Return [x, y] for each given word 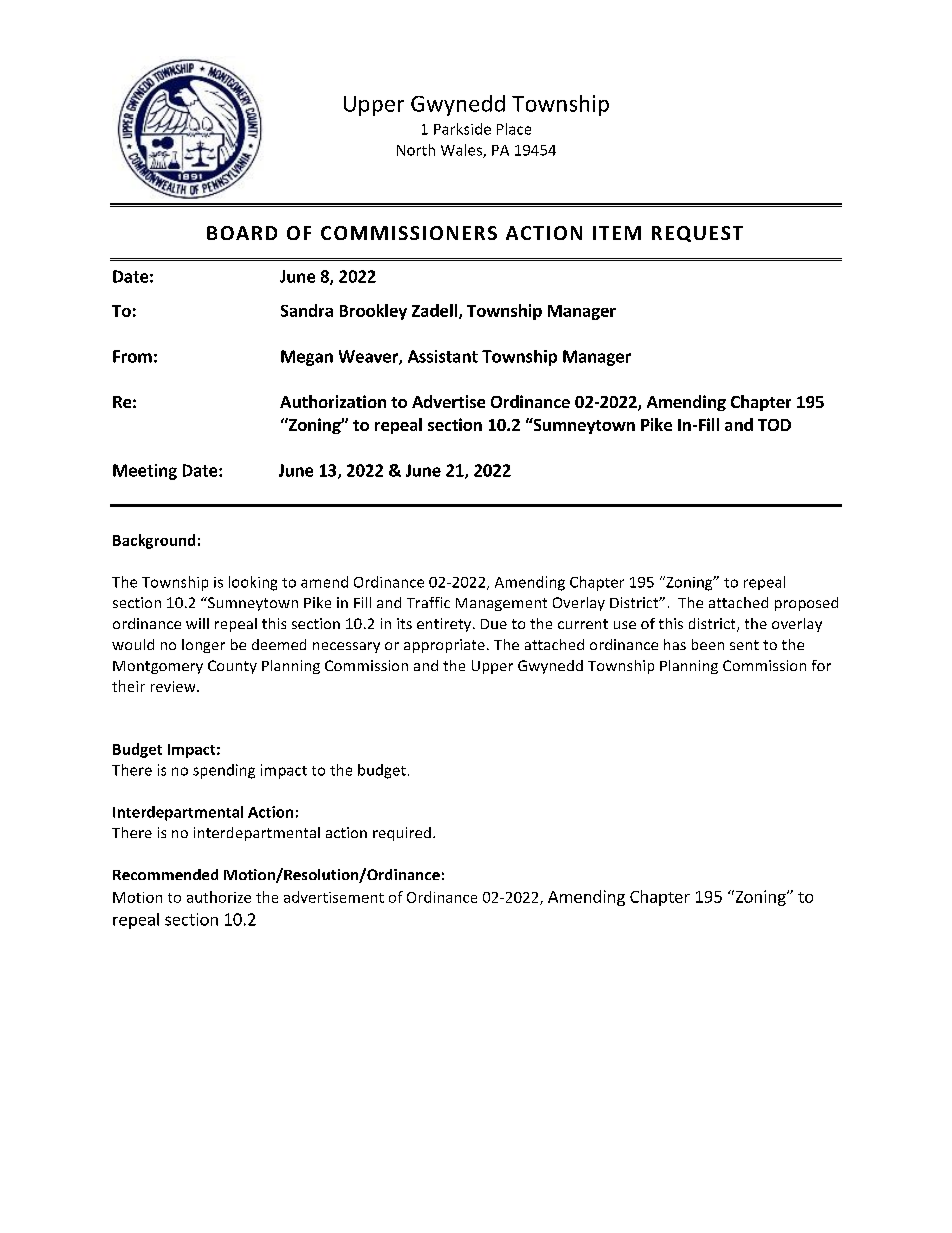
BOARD [242, 233]
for [821, 665]
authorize [219, 897]
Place [514, 129]
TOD [774, 425]
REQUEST [697, 234]
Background [154, 541]
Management [501, 604]
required [402, 834]
